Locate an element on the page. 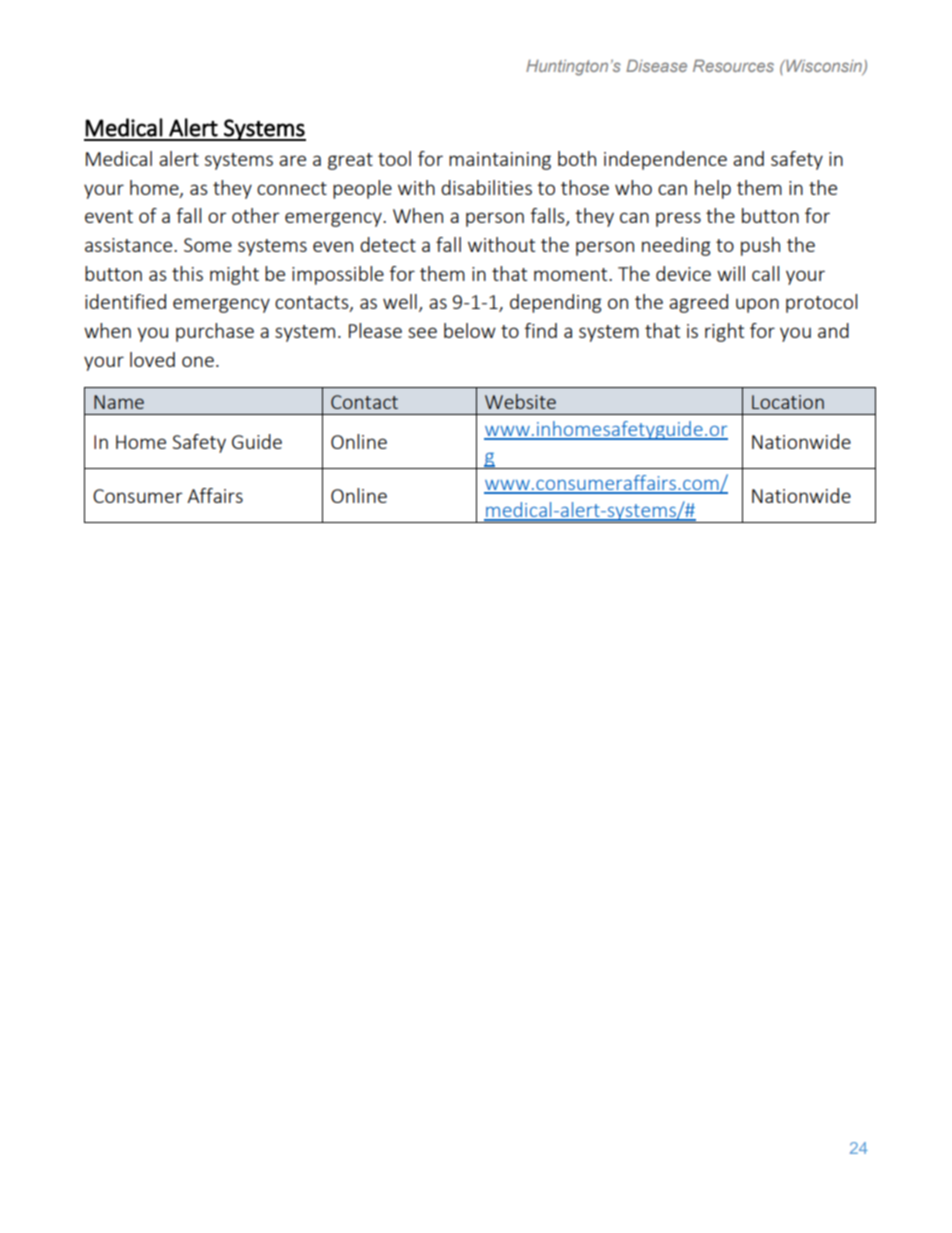 The image size is (952, 1233). upon is located at coordinates (757, 305).
